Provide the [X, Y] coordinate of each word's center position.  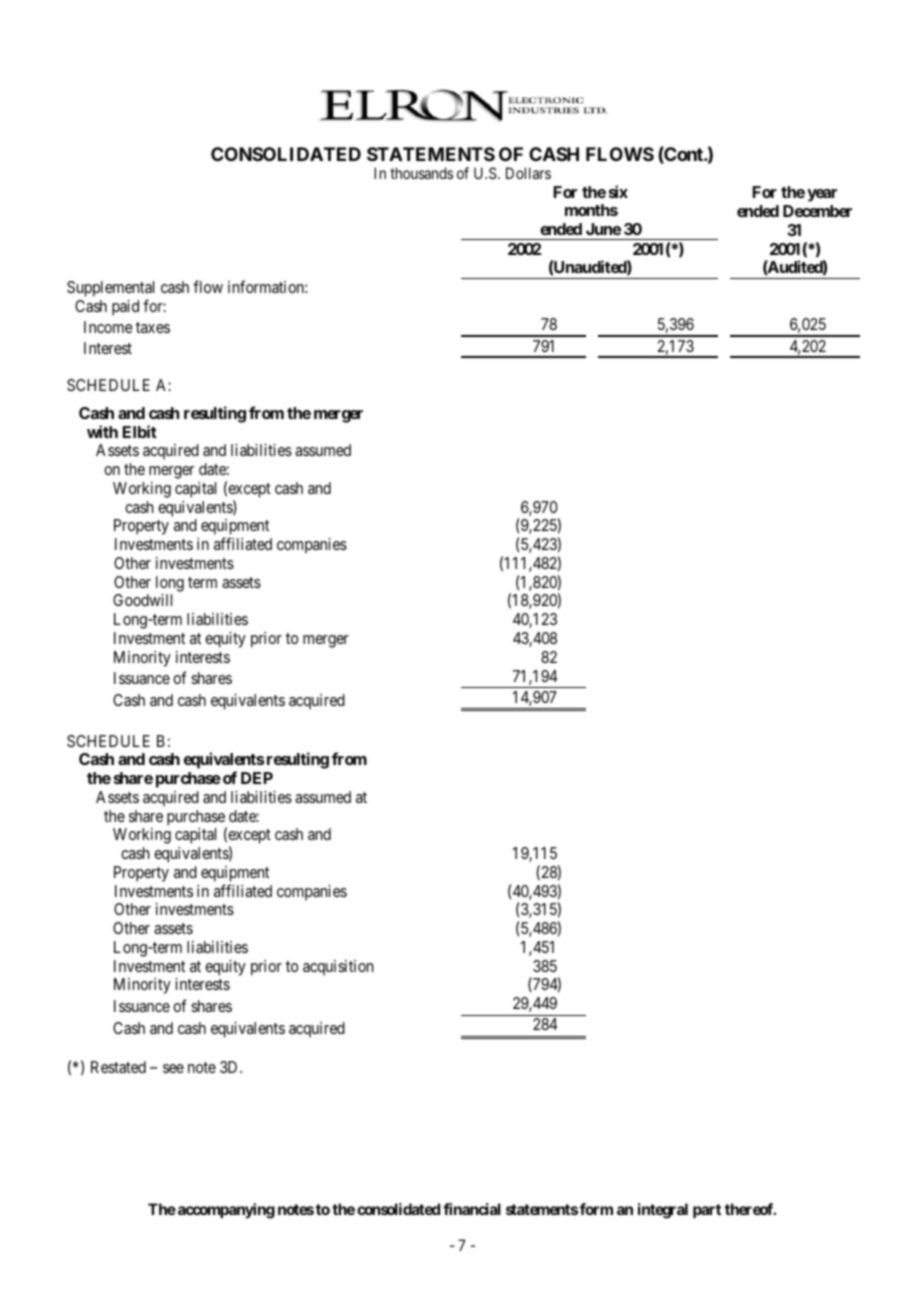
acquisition [338, 968]
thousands [421, 173]
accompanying [226, 1211]
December [817, 211]
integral [663, 1211]
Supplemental [110, 289]
